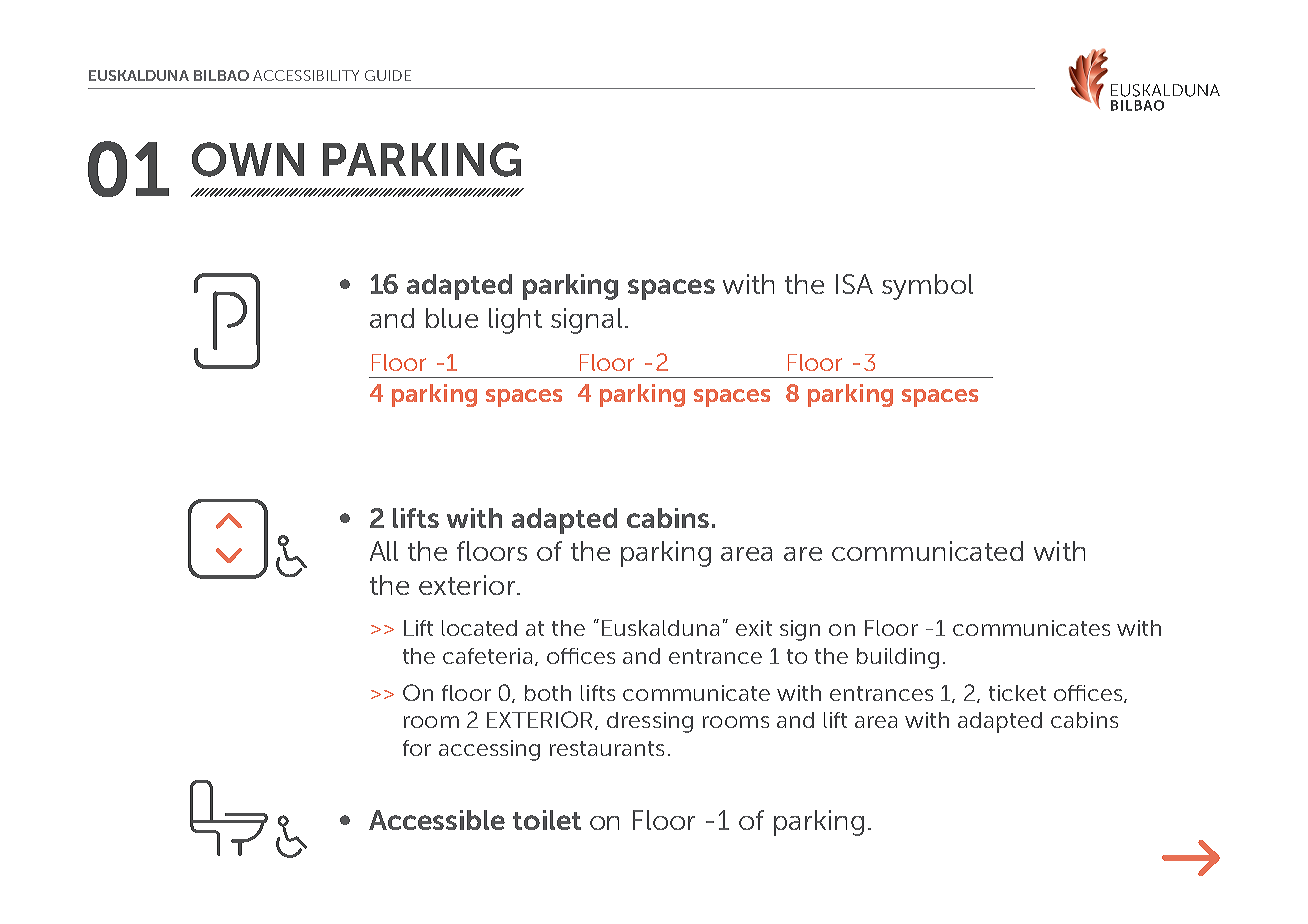 The height and width of the image is (924, 1308). Describe the element at coordinates (248, 159) in the image. I see `OWN` at that location.
